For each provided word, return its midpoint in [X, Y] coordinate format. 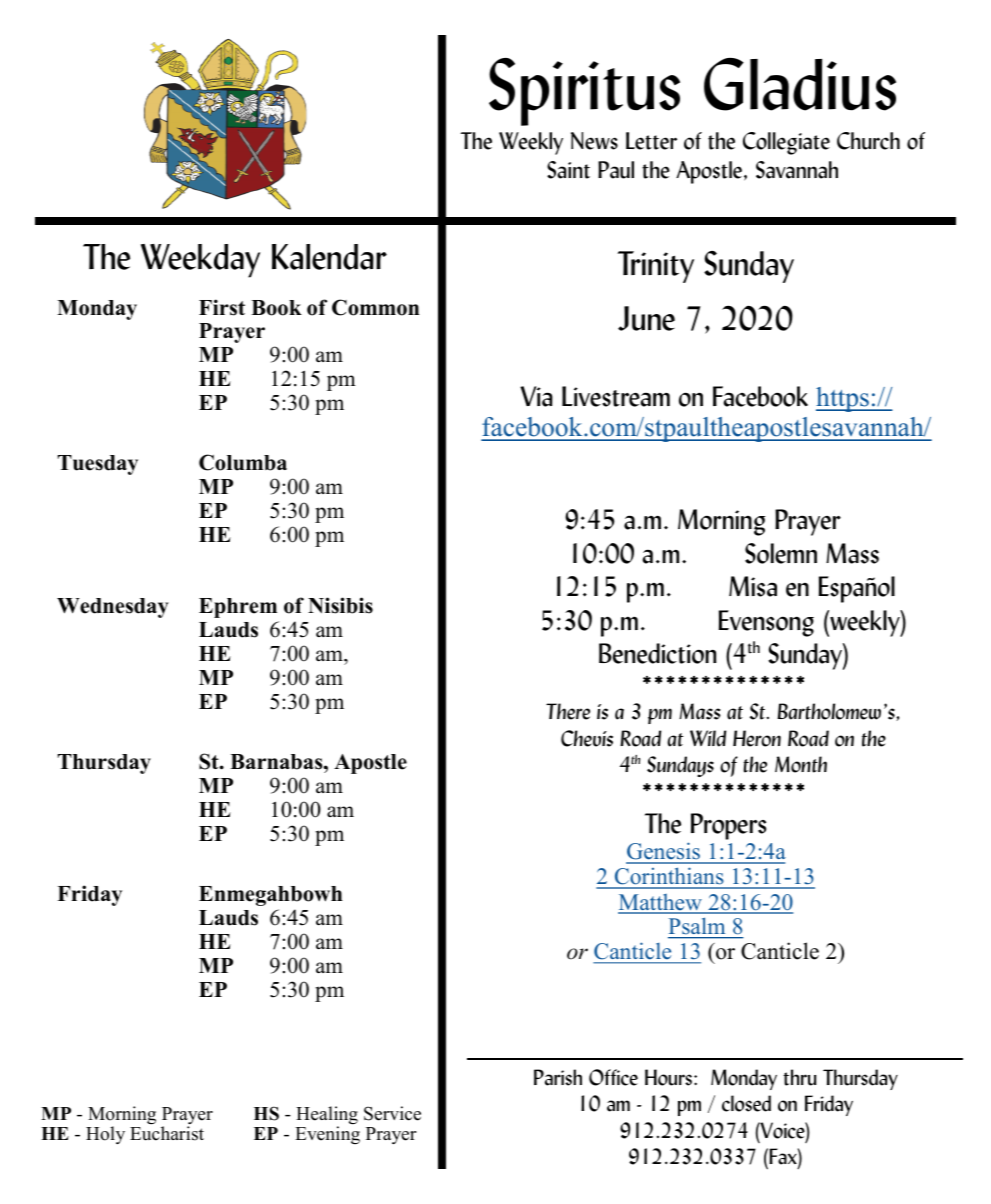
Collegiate [786, 143]
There [568, 711]
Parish [558, 1077]
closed [746, 1103]
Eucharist [167, 1133]
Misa [753, 586]
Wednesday [113, 608]
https [843, 399]
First [222, 307]
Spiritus [584, 92]
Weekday [200, 261]
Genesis [664, 852]
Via [536, 396]
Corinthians [669, 877]
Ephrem [238, 608]
